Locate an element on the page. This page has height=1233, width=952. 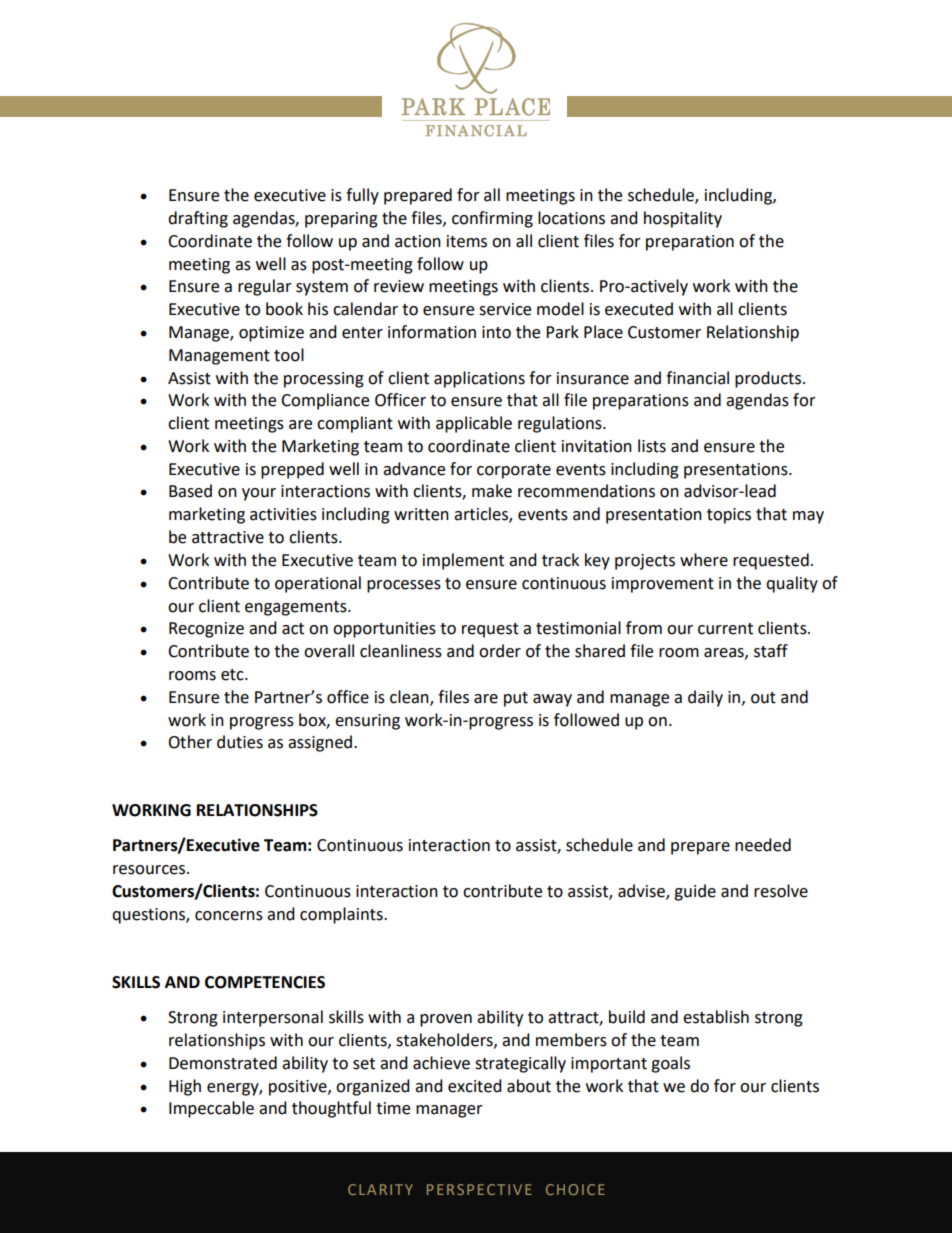
Compliance is located at coordinates (325, 401).
